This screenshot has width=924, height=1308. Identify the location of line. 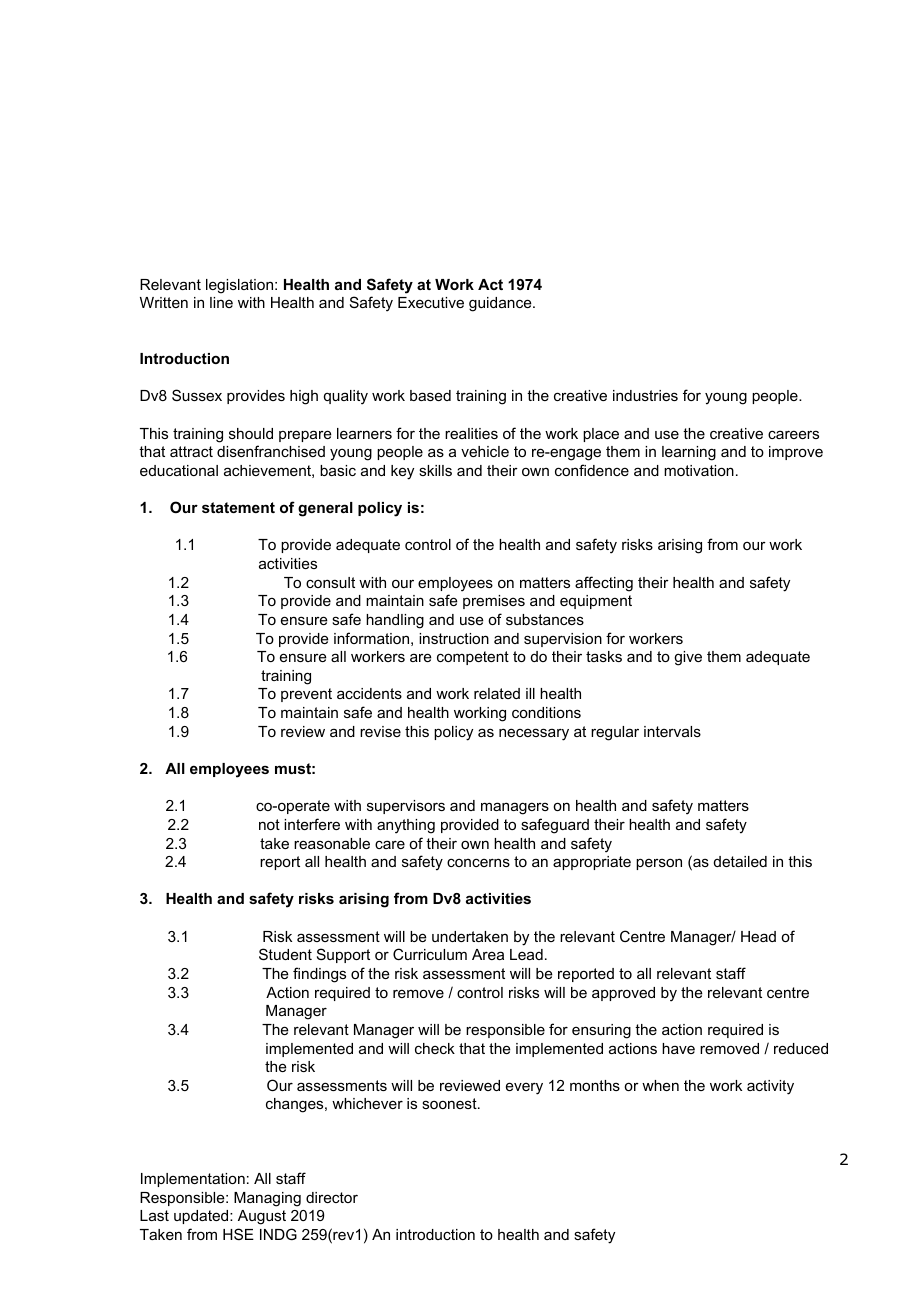
(221, 302).
